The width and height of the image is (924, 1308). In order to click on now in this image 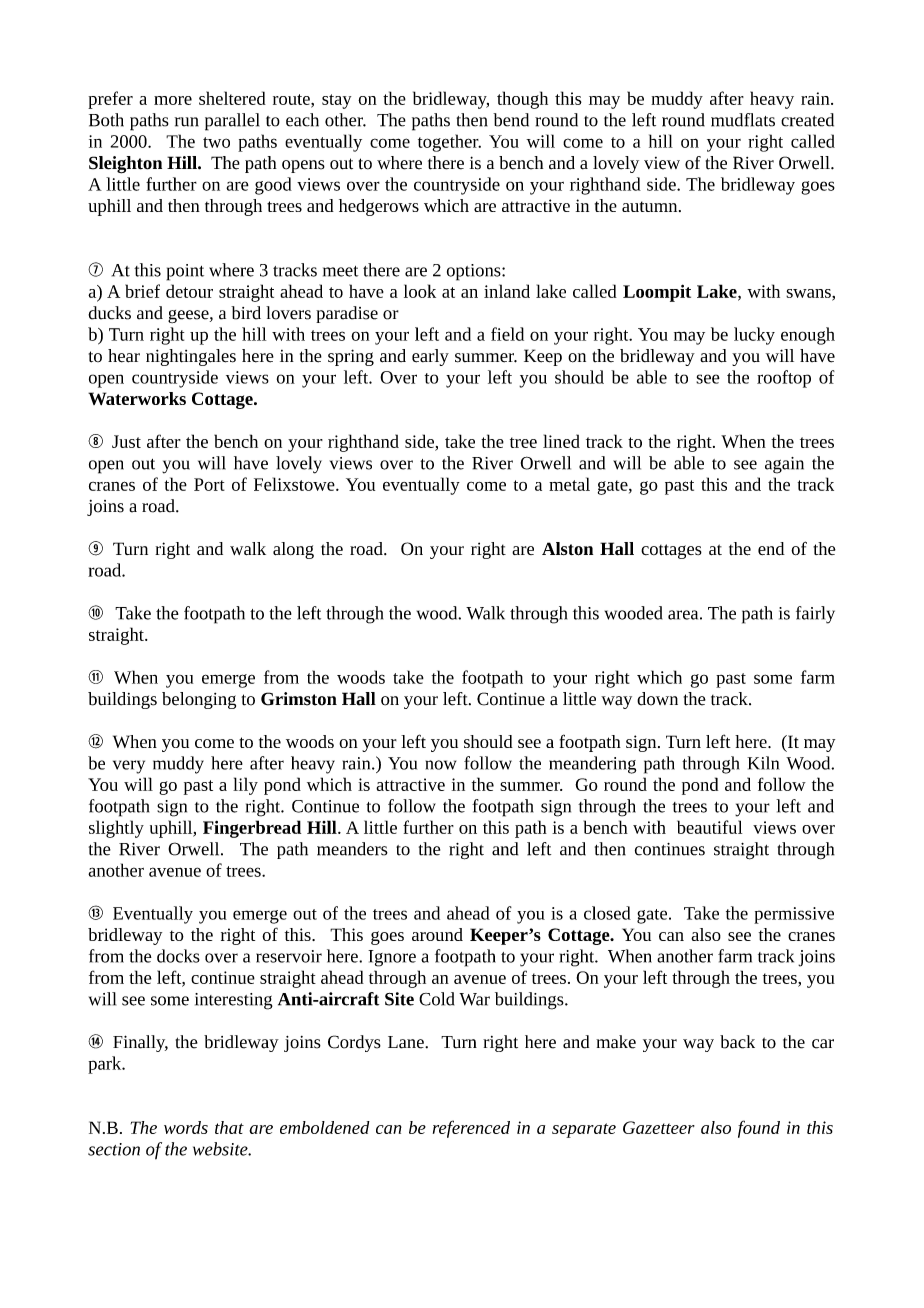, I will do `click(441, 765)`.
